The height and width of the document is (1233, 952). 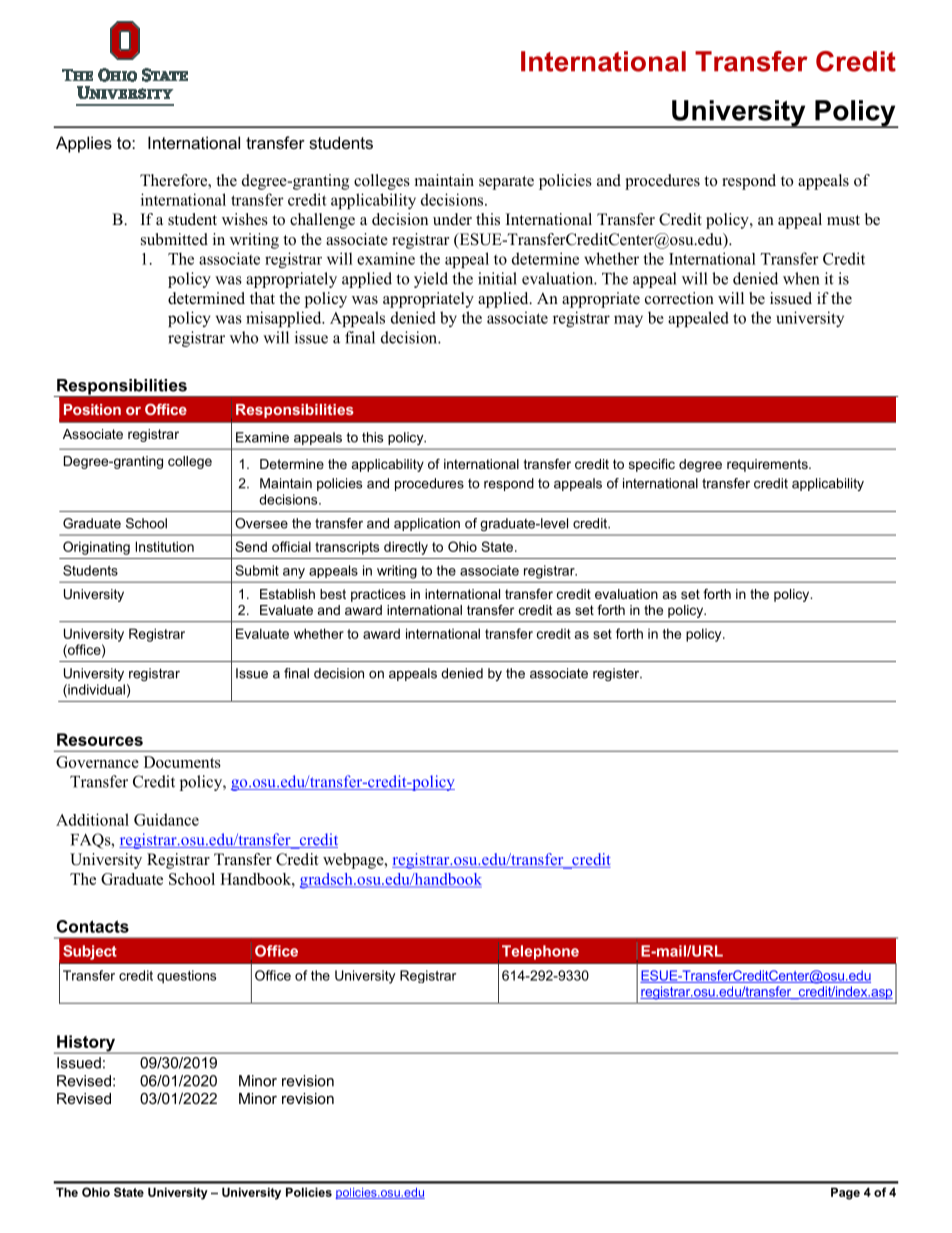 What do you see at coordinates (679, 298) in the document?
I see `correction` at bounding box center [679, 298].
